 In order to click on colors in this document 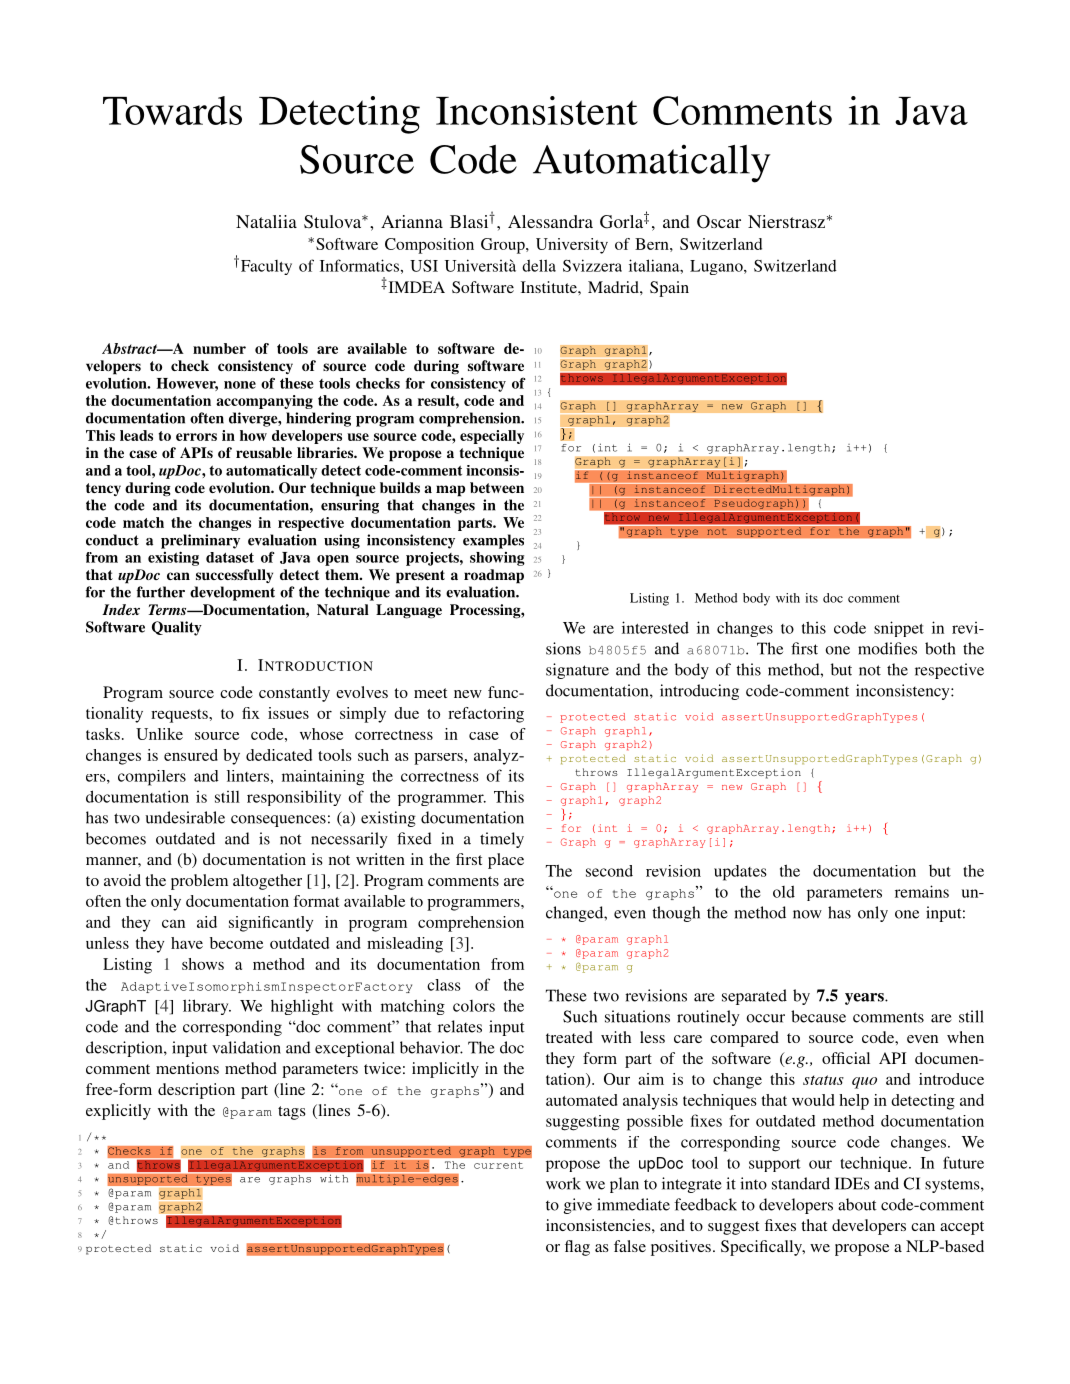, I will do `click(474, 1006)`.
